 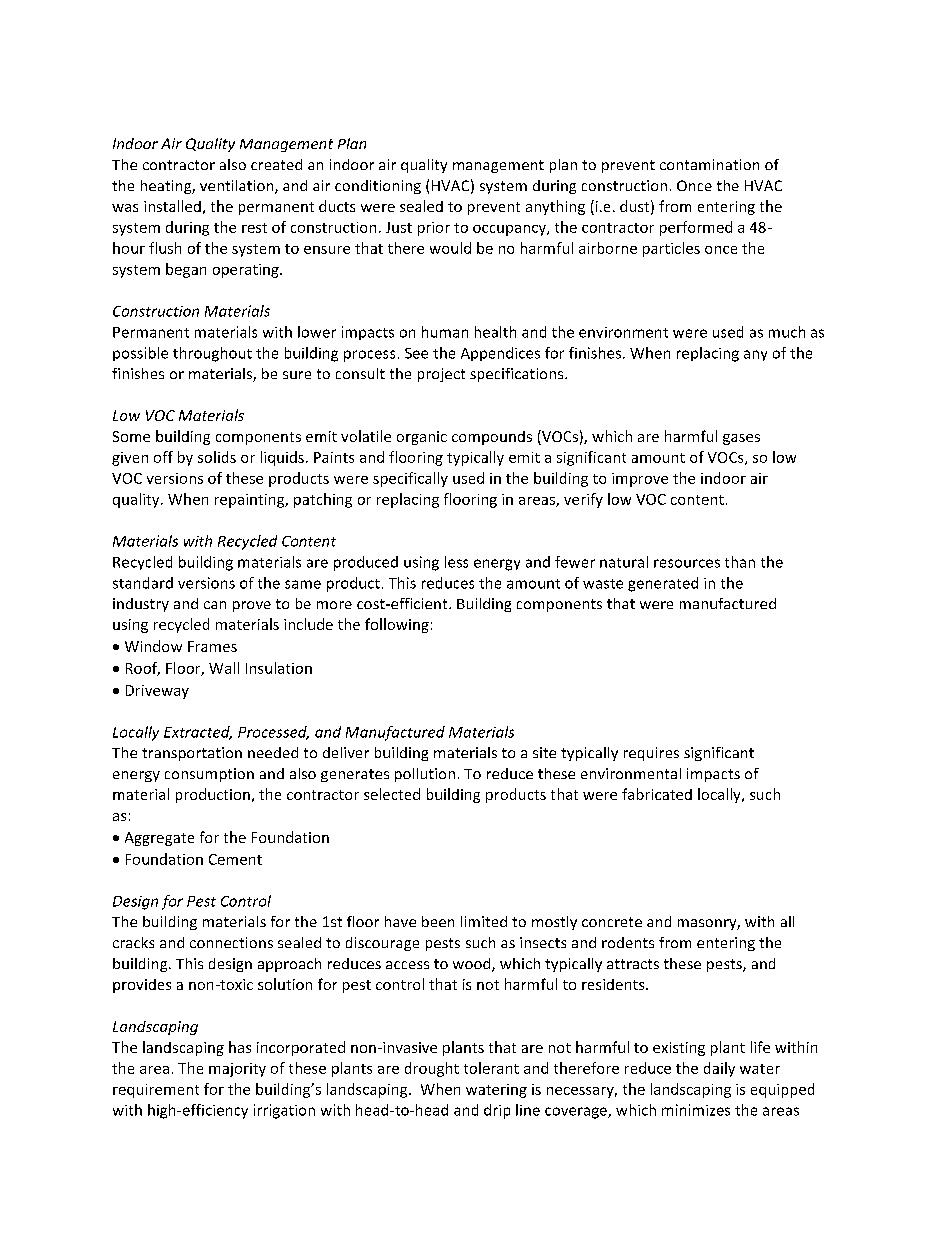 I want to click on ventilation, so click(x=238, y=187).
